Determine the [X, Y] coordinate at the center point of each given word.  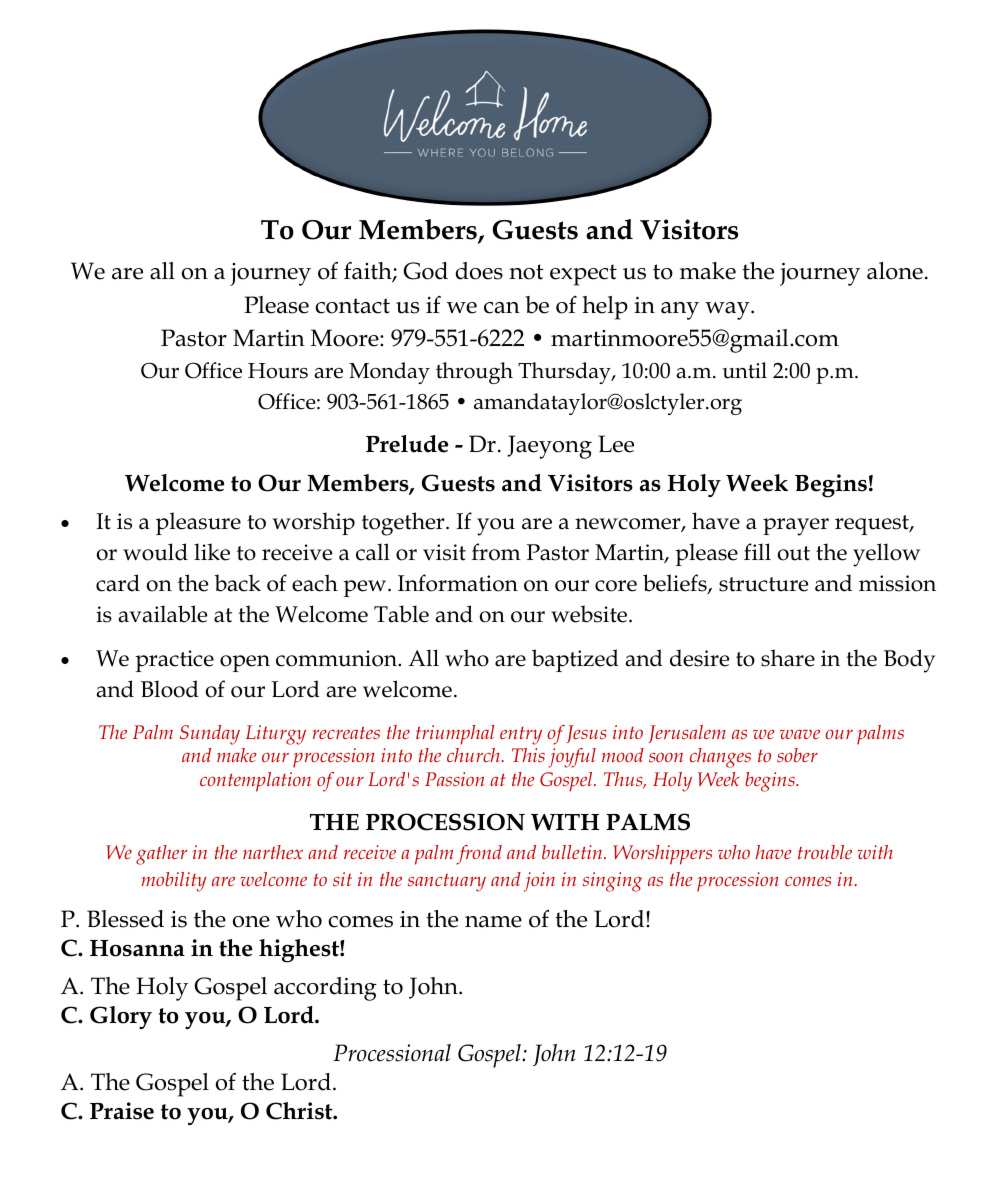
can [502, 308]
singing [612, 882]
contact [352, 306]
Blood [170, 689]
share [788, 658]
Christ [300, 1111]
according [325, 989]
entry [521, 735]
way [728, 311]
